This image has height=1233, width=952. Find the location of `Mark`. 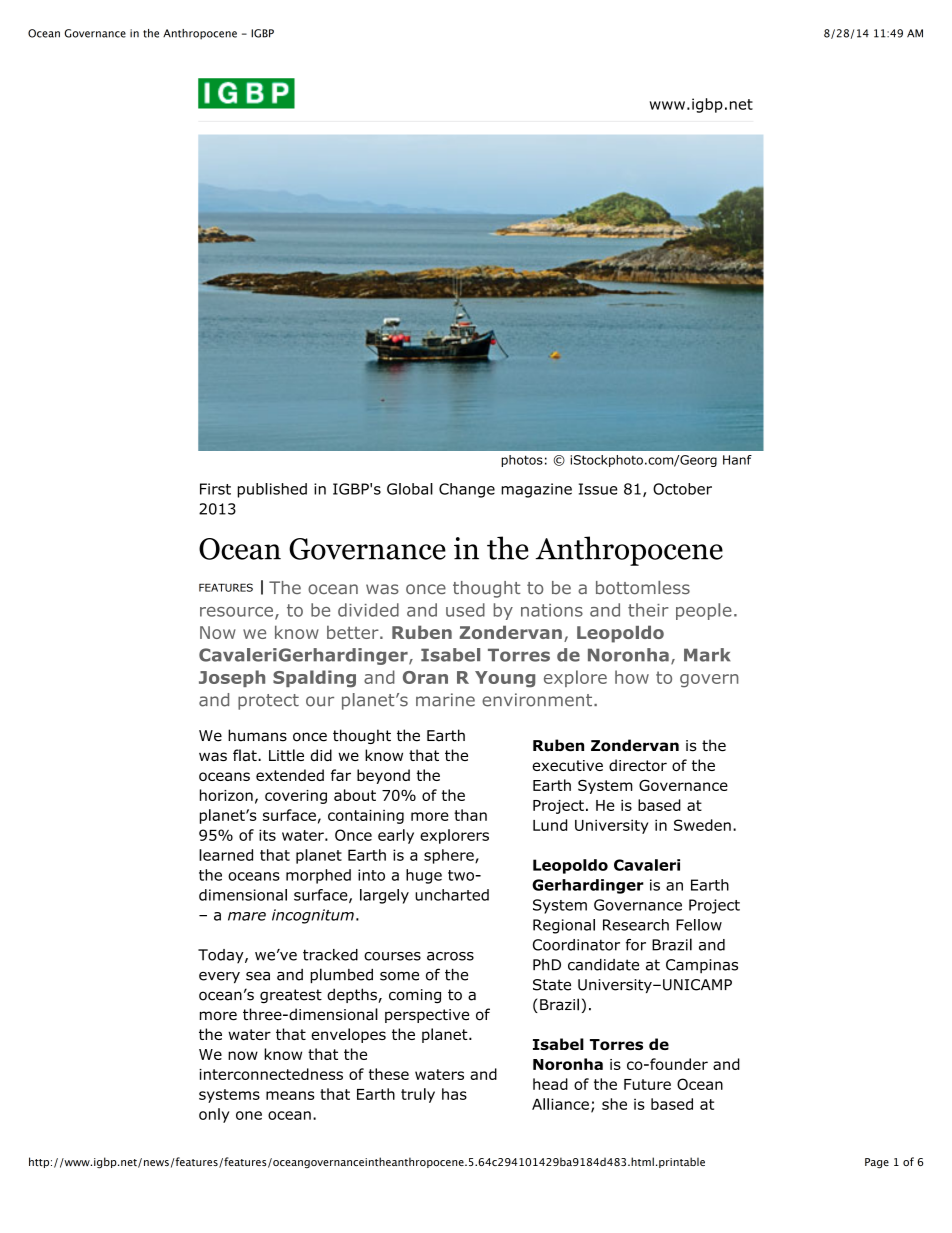

Mark is located at coordinates (707, 655).
